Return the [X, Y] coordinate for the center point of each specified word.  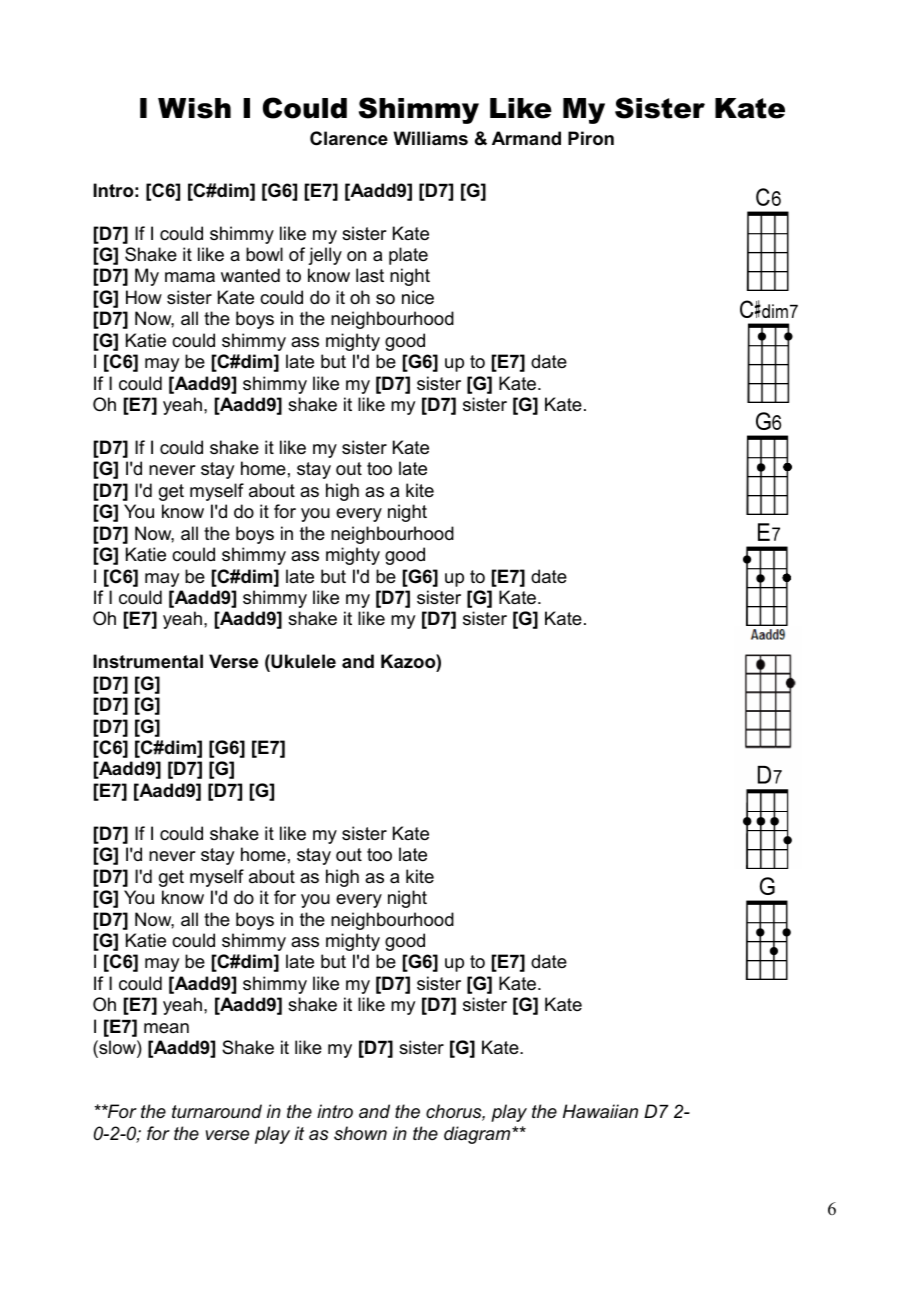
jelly [325, 256]
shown [360, 1133]
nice [418, 297]
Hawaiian [600, 1111]
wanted [250, 275]
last [370, 275]
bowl [264, 254]
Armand [526, 138]
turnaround [217, 1111]
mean [166, 1028]
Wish [194, 108]
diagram [478, 1135]
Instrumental [148, 661]
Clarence [349, 138]
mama [190, 277]
